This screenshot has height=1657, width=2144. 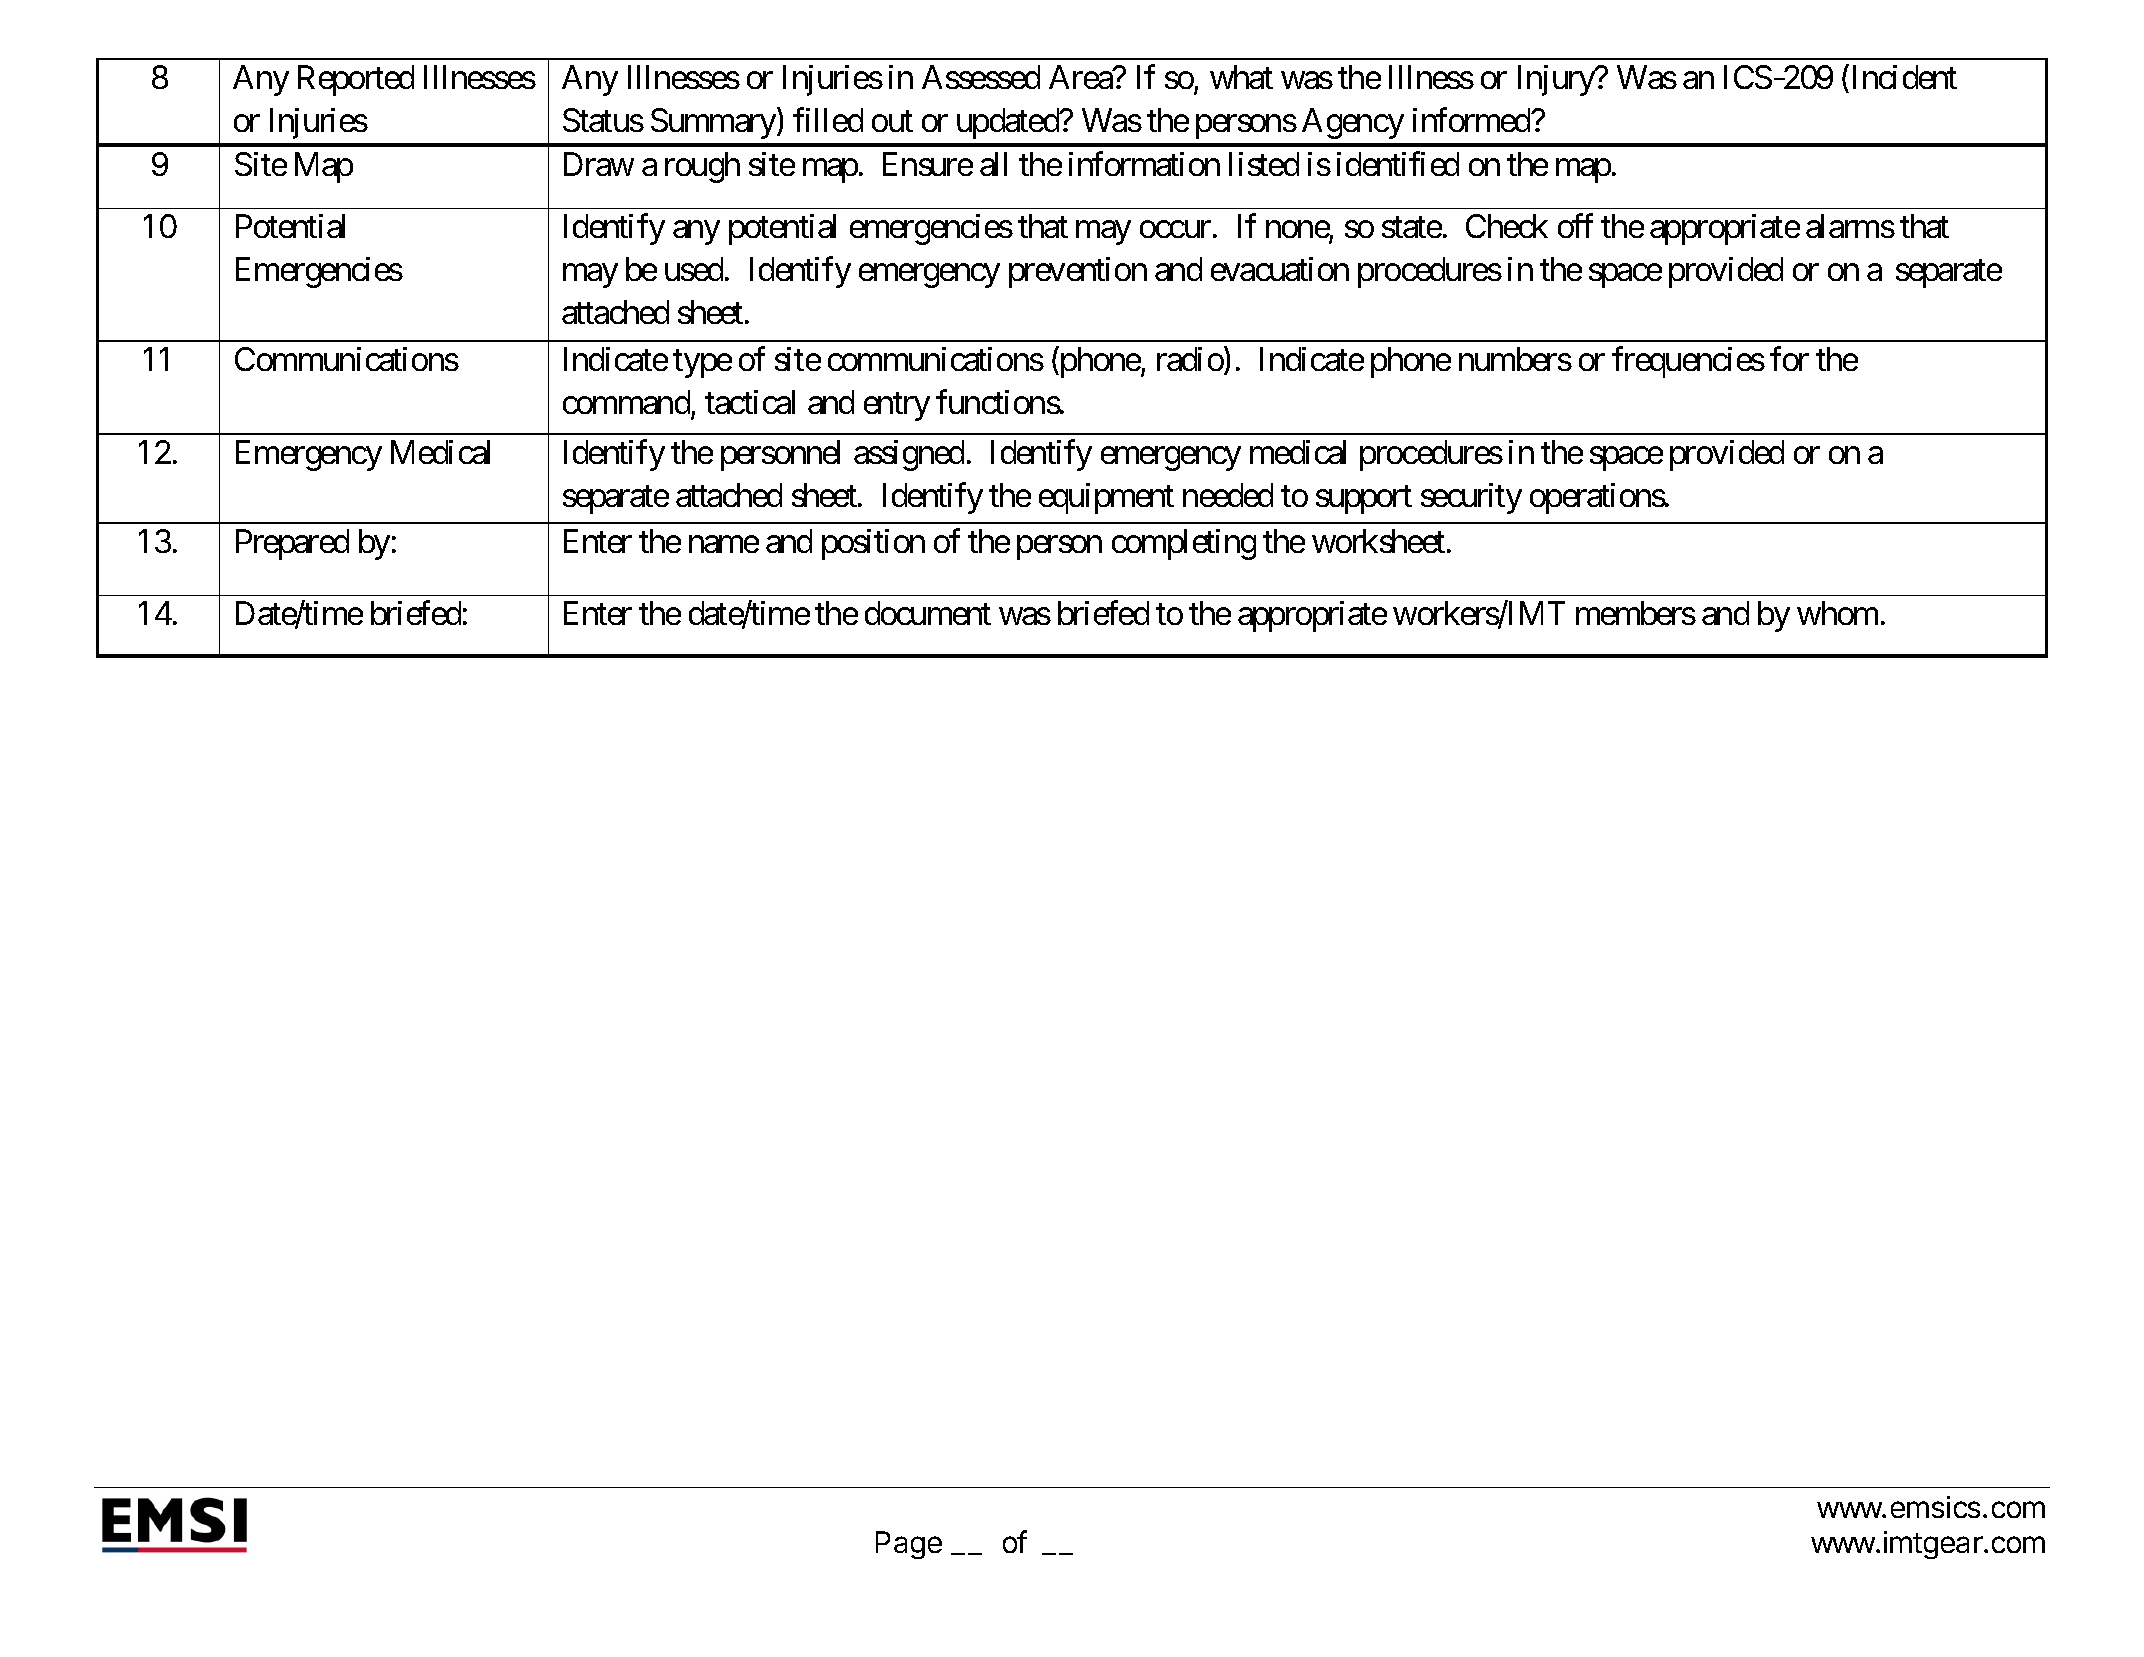 What do you see at coordinates (292, 544) in the screenshot?
I see `Prepared` at bounding box center [292, 544].
